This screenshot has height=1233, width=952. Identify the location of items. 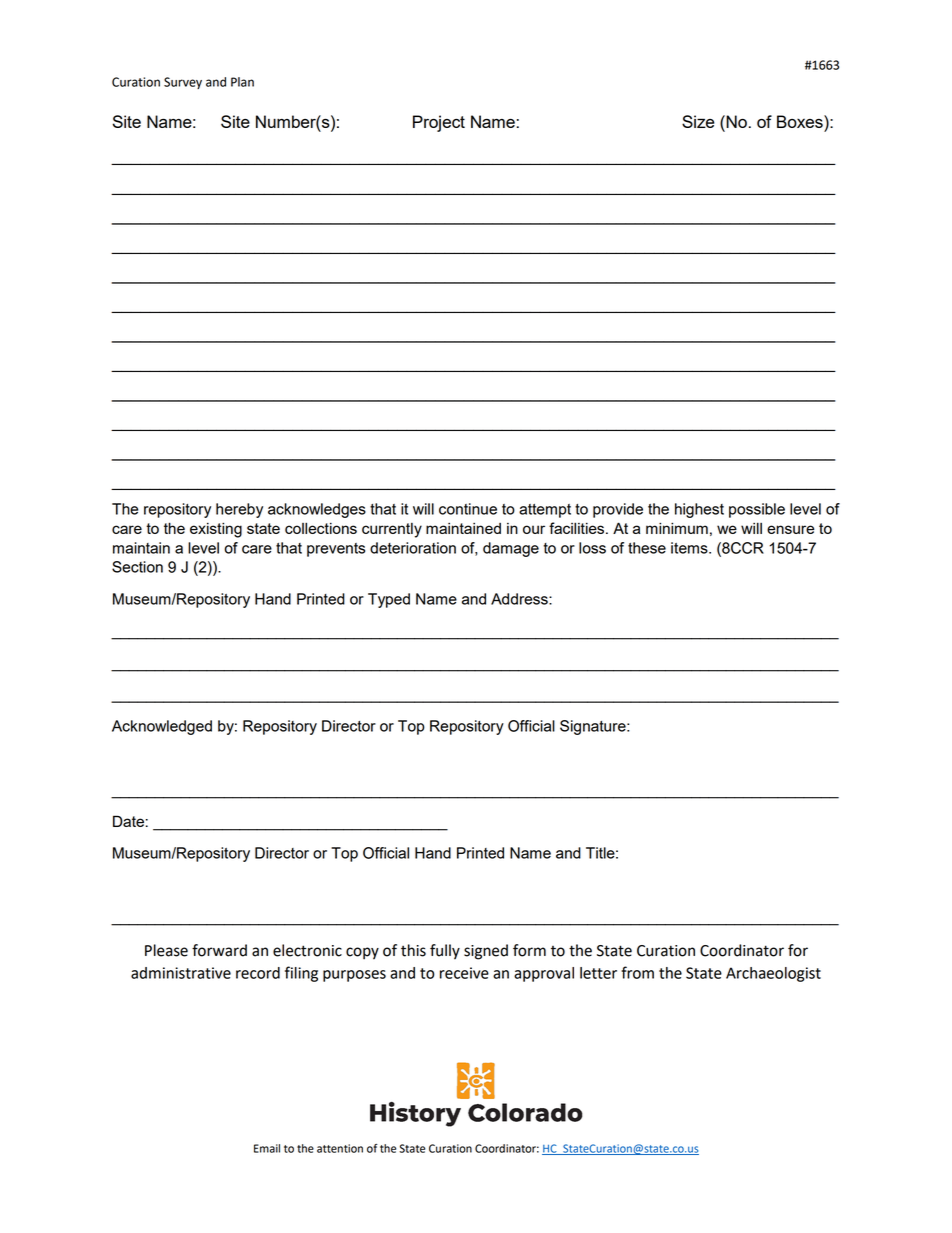
(690, 548).
